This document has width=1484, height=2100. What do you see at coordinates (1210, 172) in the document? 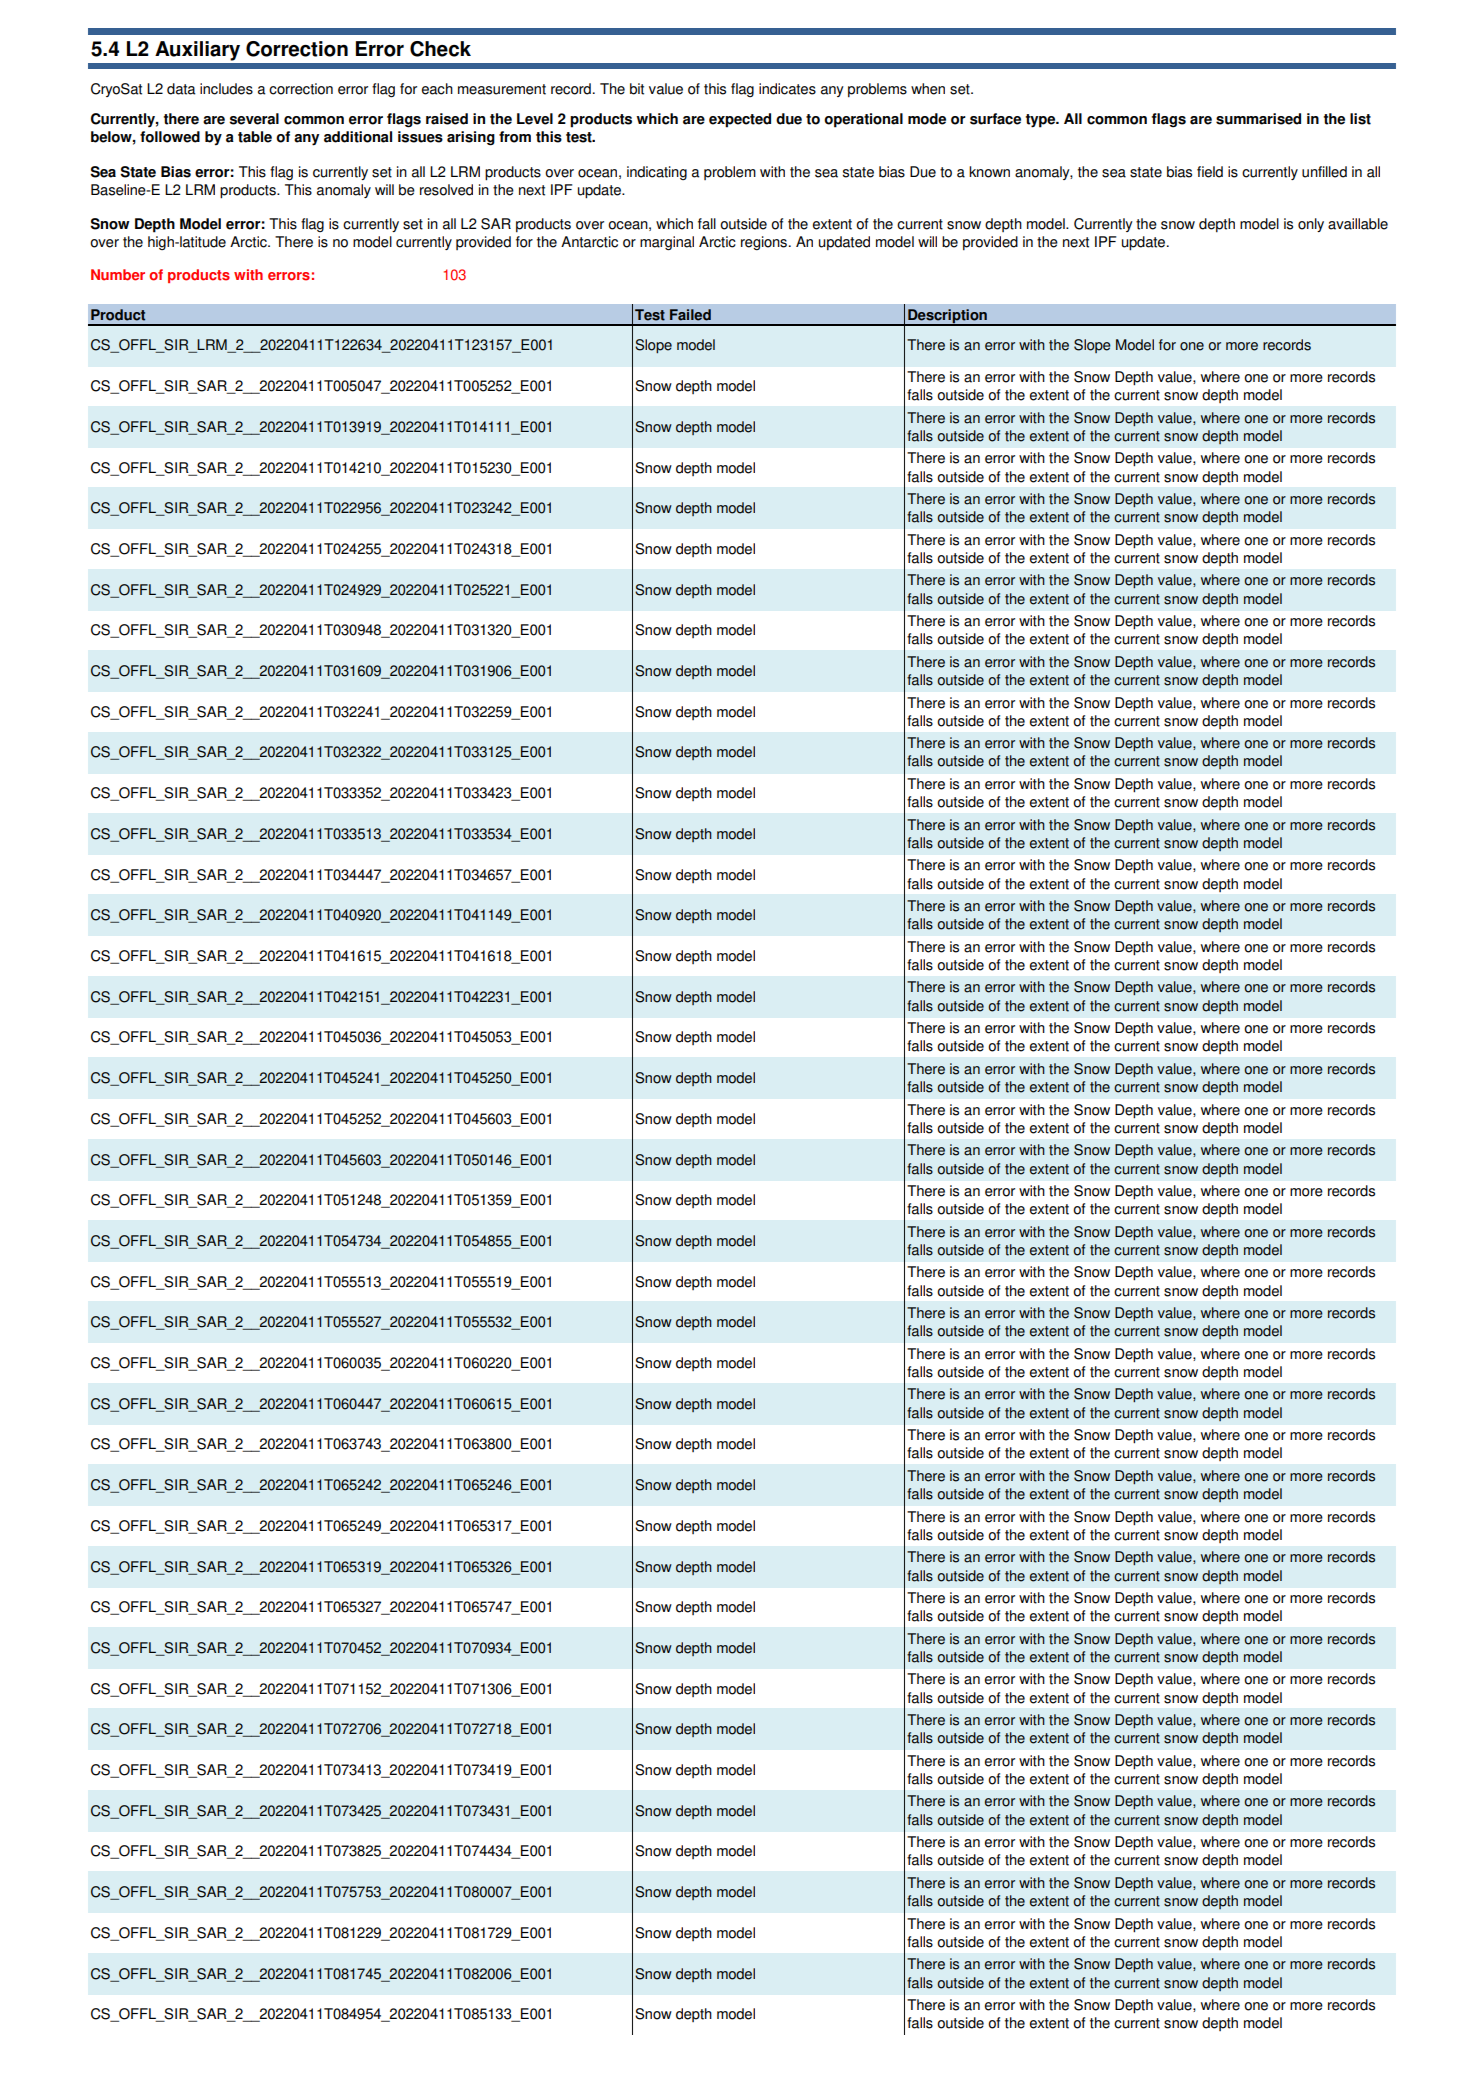
I see `field` at bounding box center [1210, 172].
